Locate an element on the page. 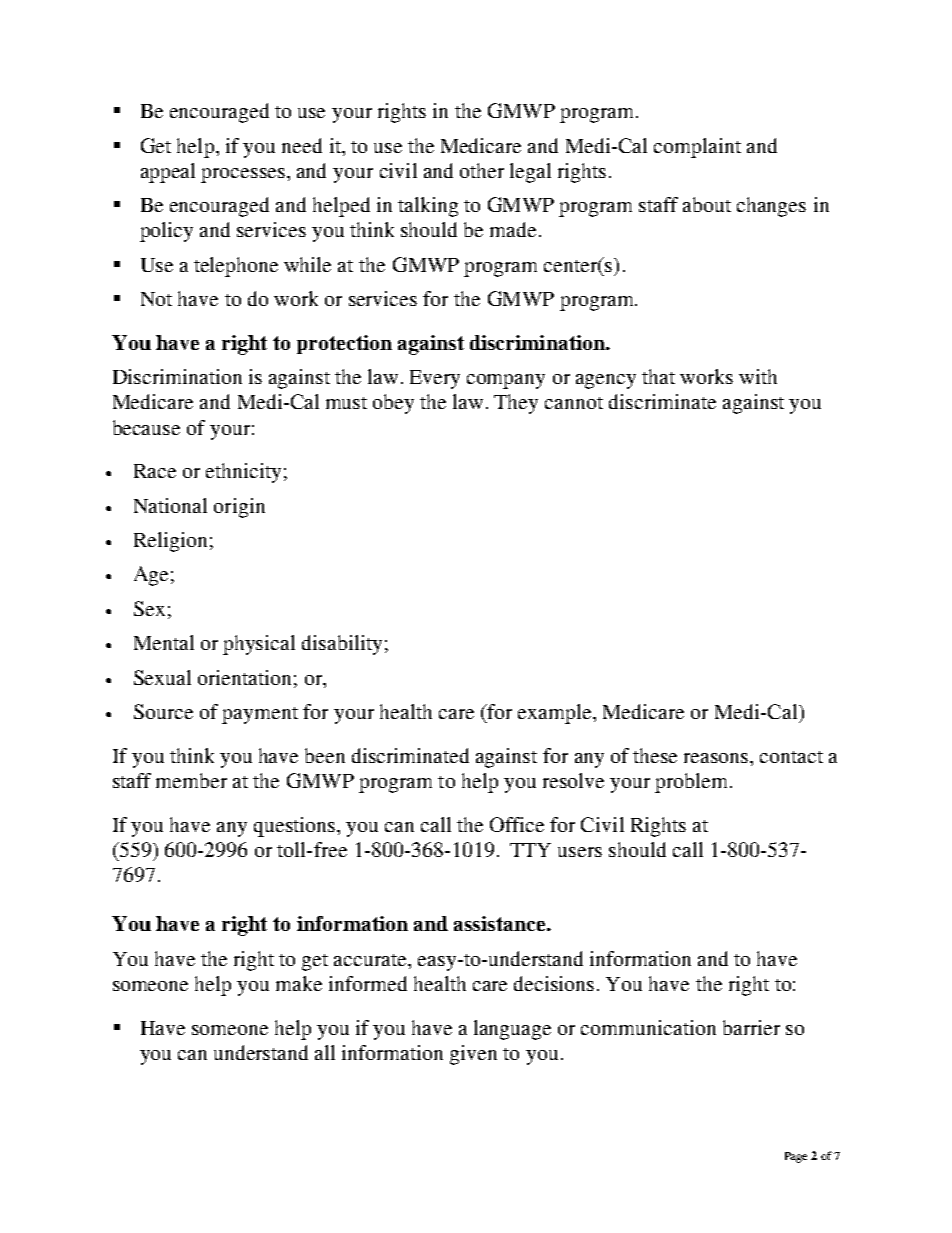 This image has height=1233, width=952. processes is located at coordinates (243, 175).
